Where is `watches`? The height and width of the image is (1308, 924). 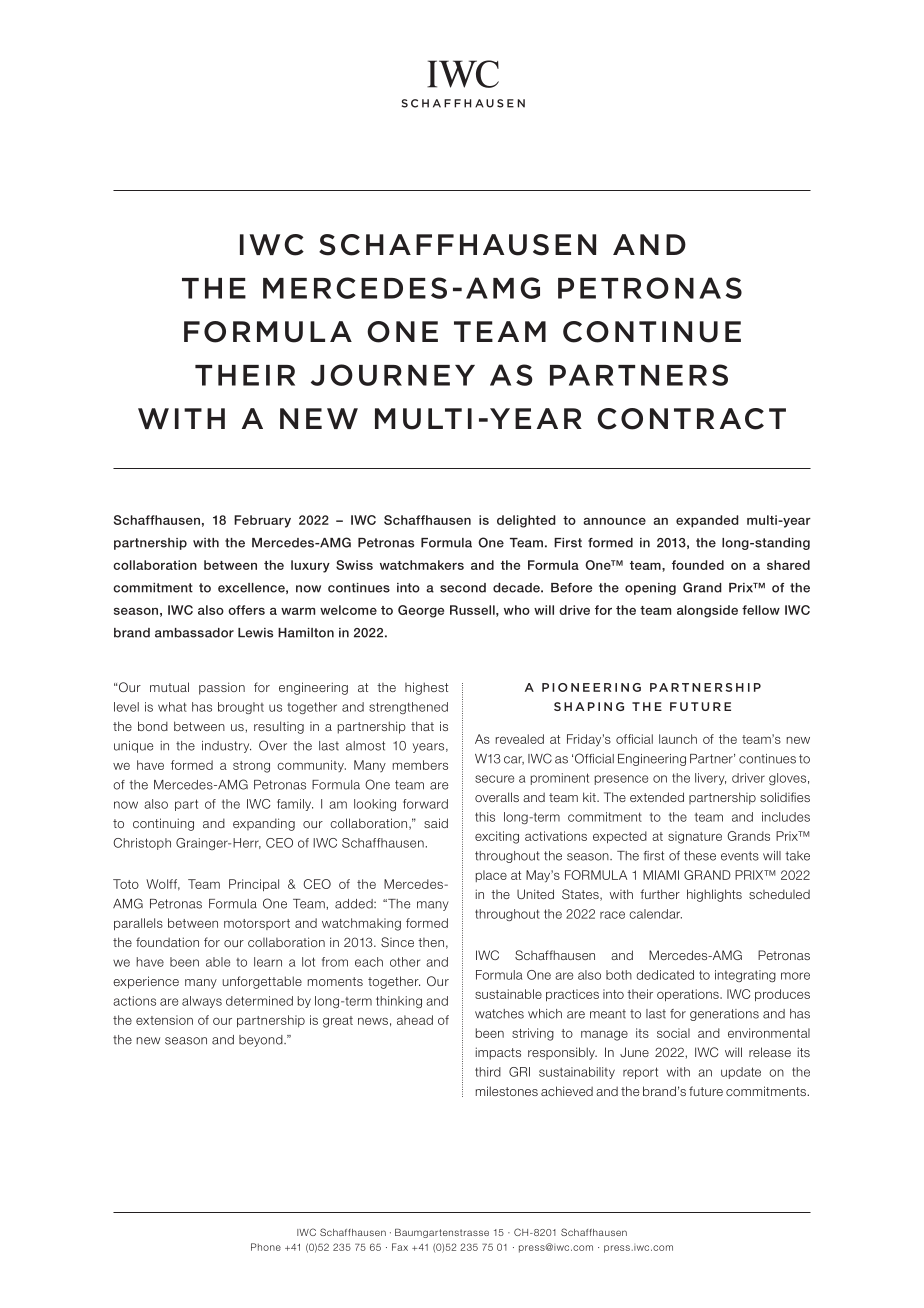
watches is located at coordinates (499, 1014).
